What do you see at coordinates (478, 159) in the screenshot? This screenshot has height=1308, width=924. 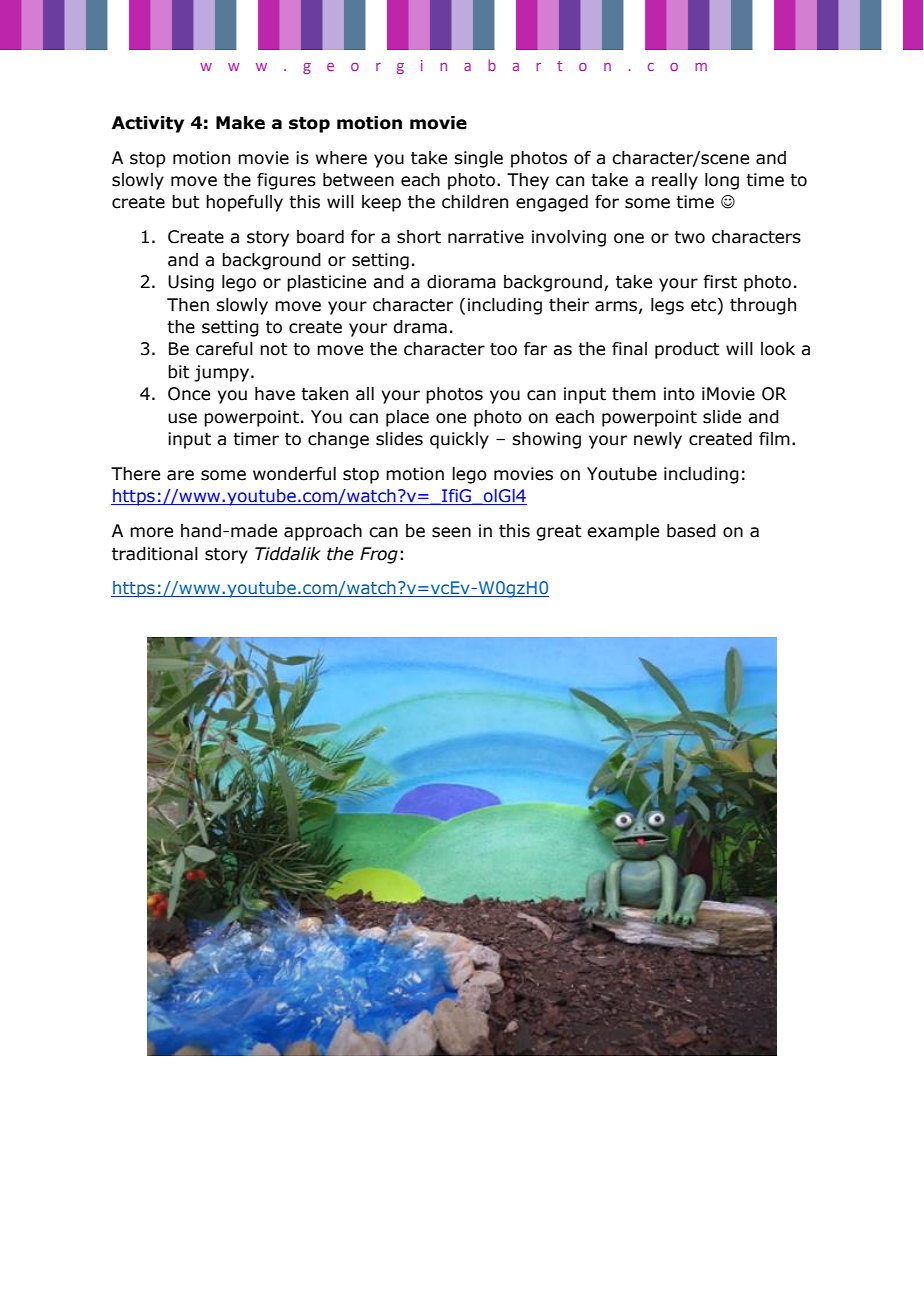 I see `single` at bounding box center [478, 159].
